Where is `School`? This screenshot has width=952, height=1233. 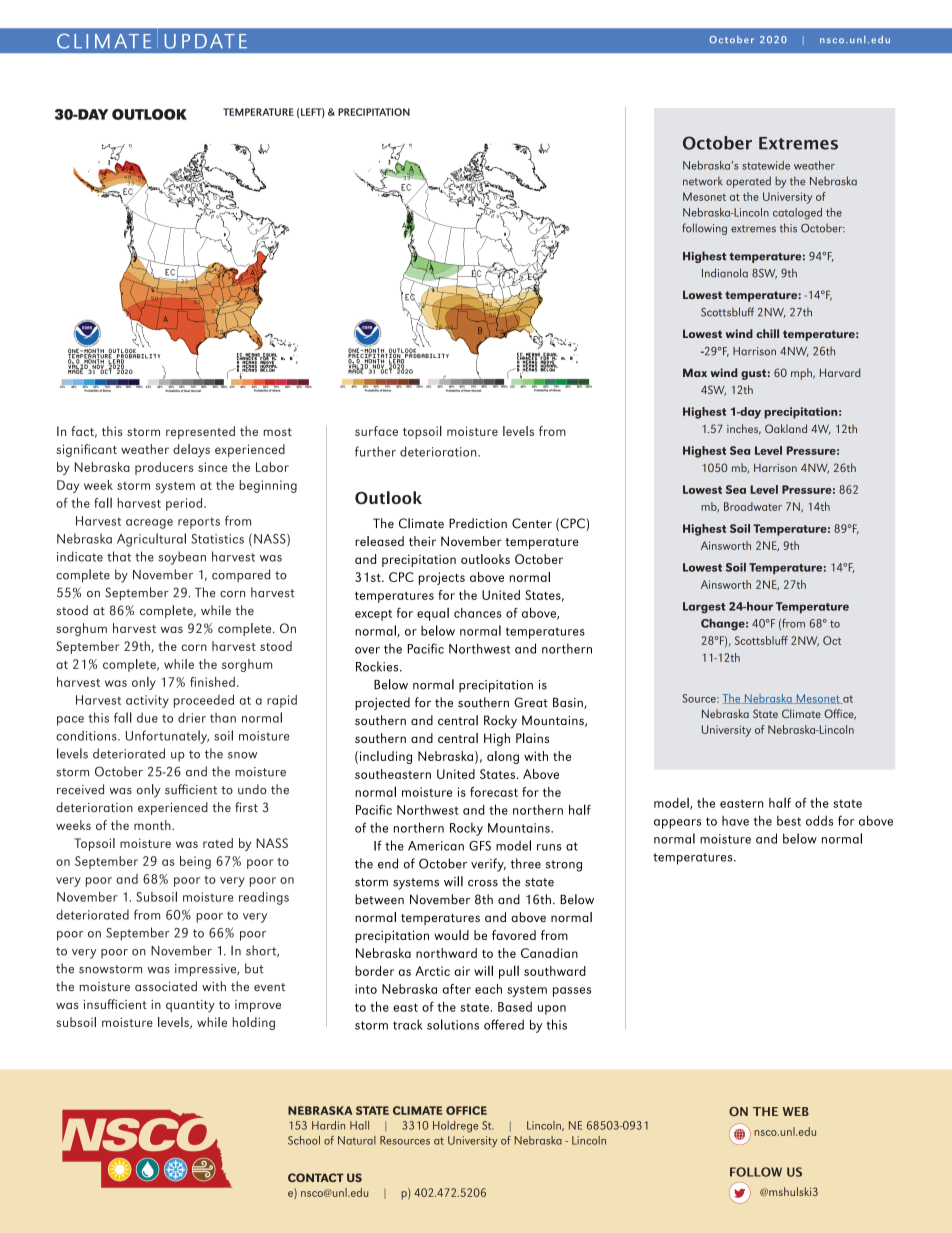 School is located at coordinates (304, 1140).
